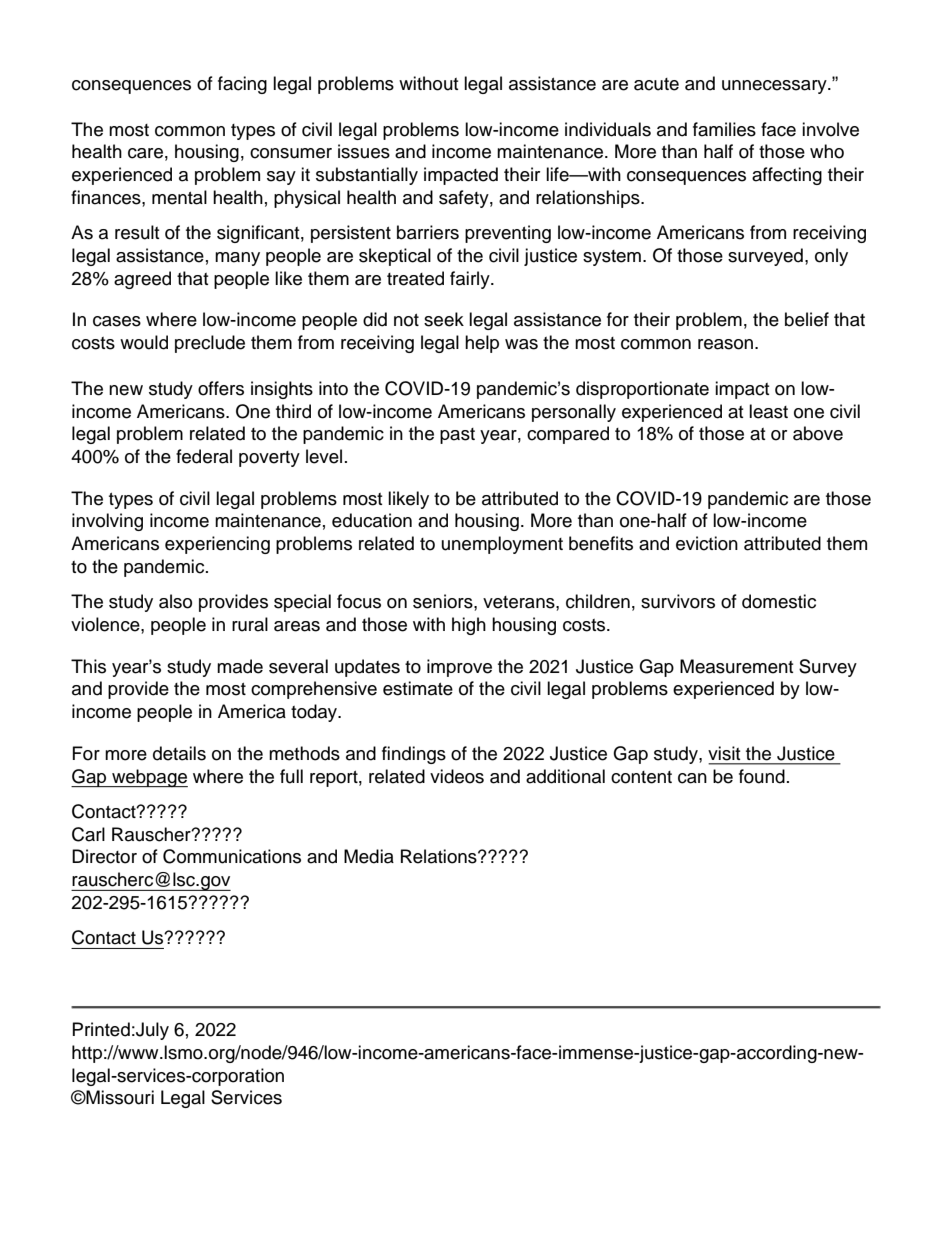 Image resolution: width=952 pixels, height=1233 pixels. Describe the element at coordinates (210, 344) in the image. I see `preclude` at that location.
